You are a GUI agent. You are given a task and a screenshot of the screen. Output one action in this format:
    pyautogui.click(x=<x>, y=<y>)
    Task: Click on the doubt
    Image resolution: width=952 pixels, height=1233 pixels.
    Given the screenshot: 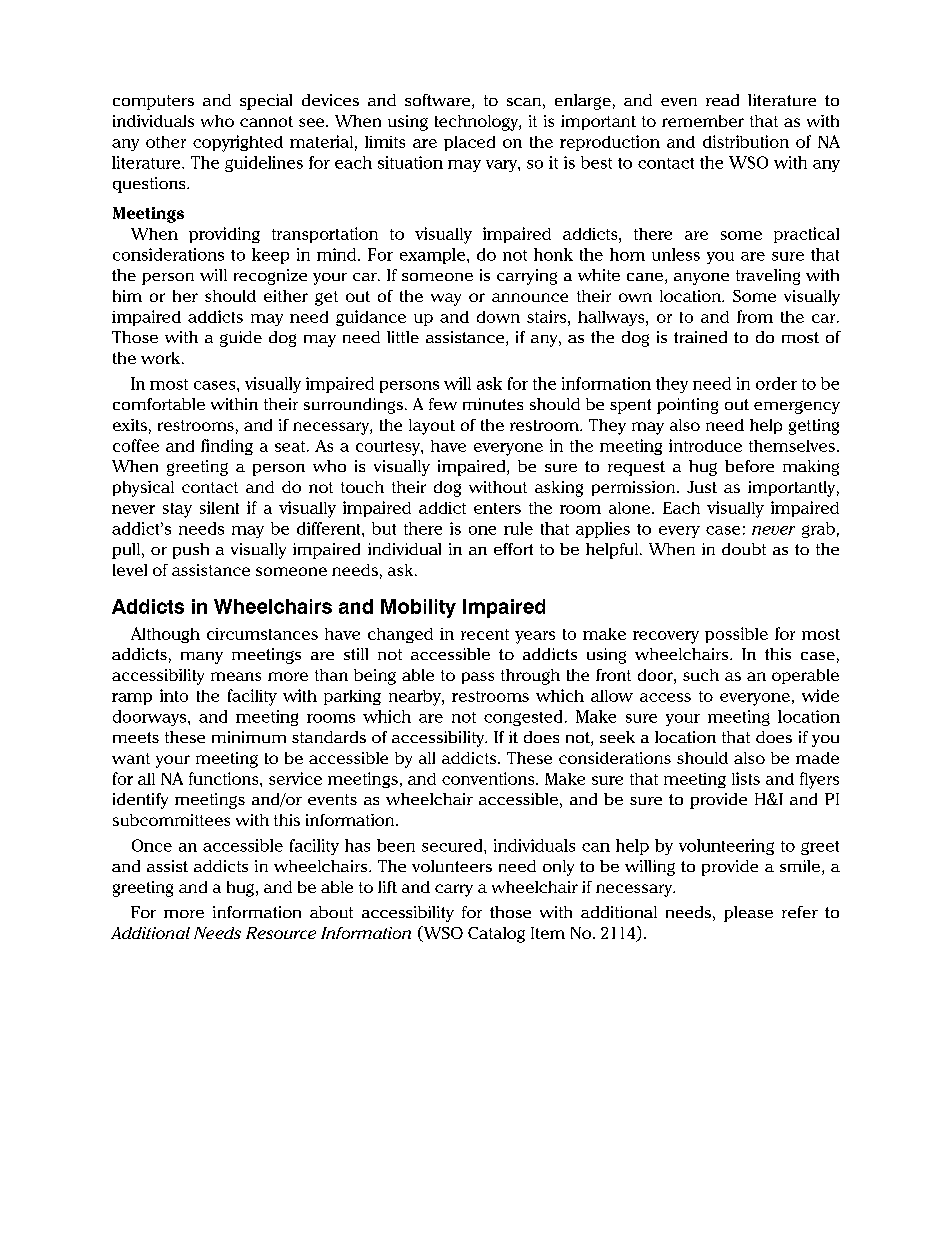 What is the action you would take?
    pyautogui.click(x=744, y=549)
